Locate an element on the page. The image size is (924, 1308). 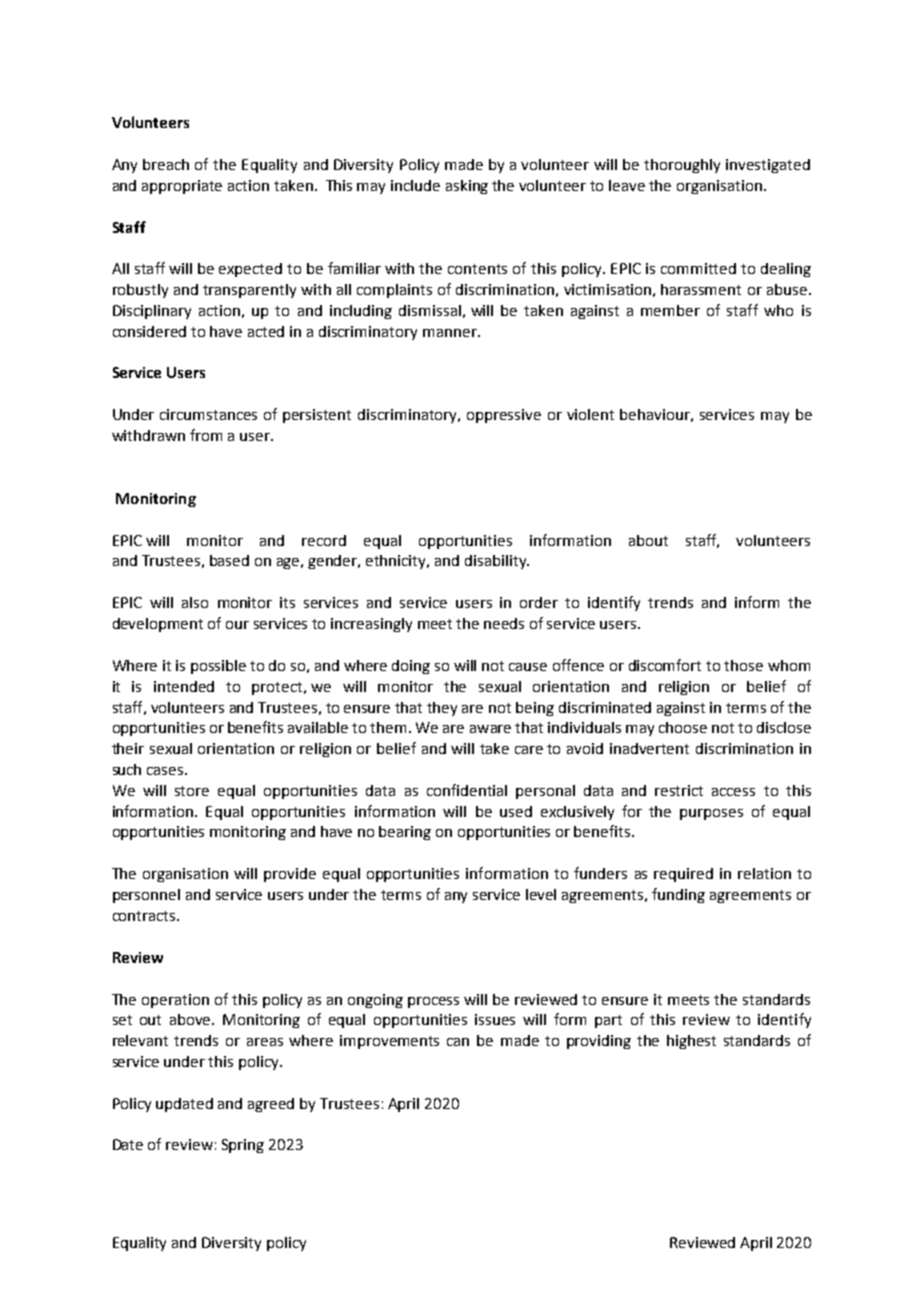
doing is located at coordinates (411, 667).
